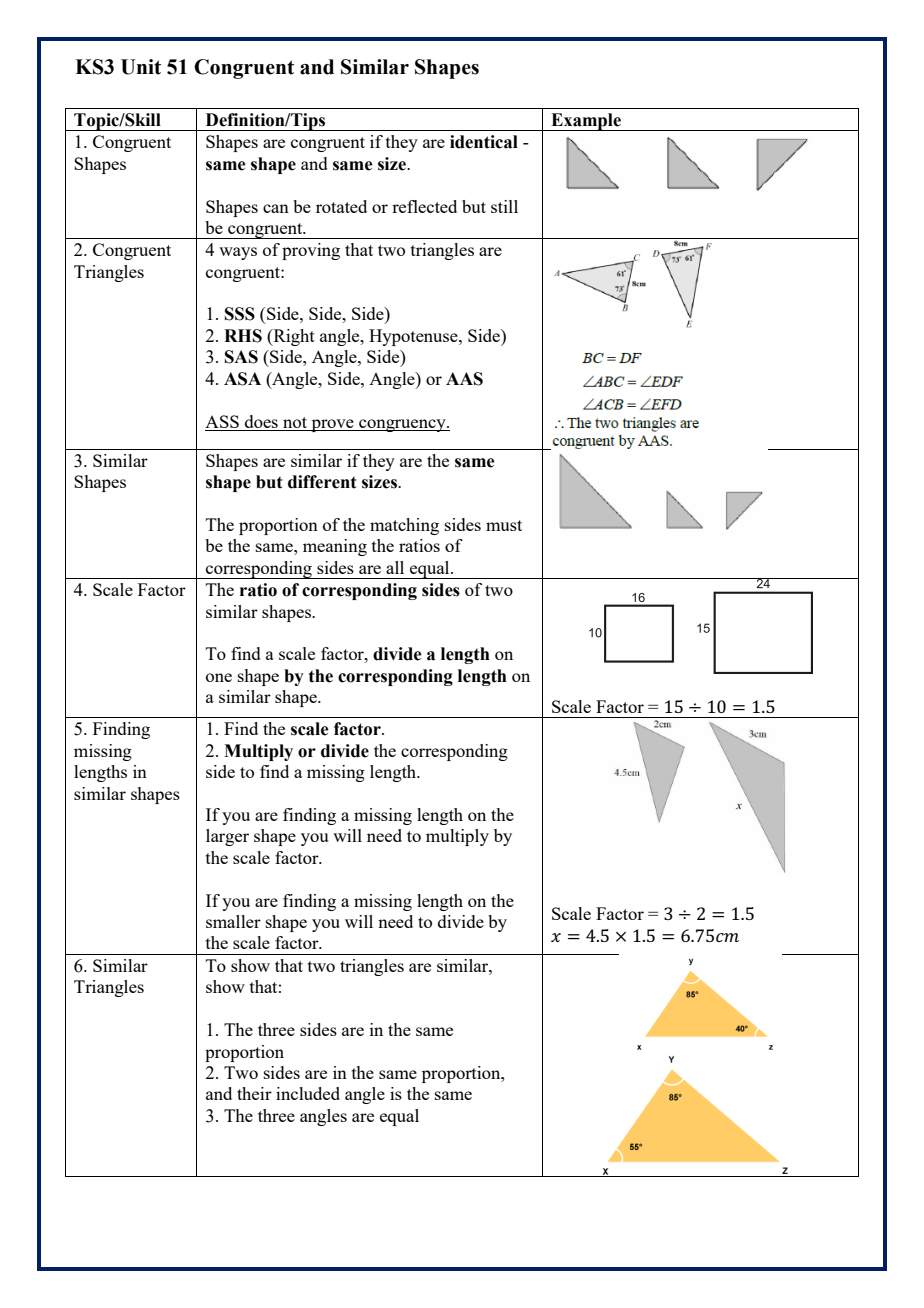  I want to click on must, so click(504, 525).
